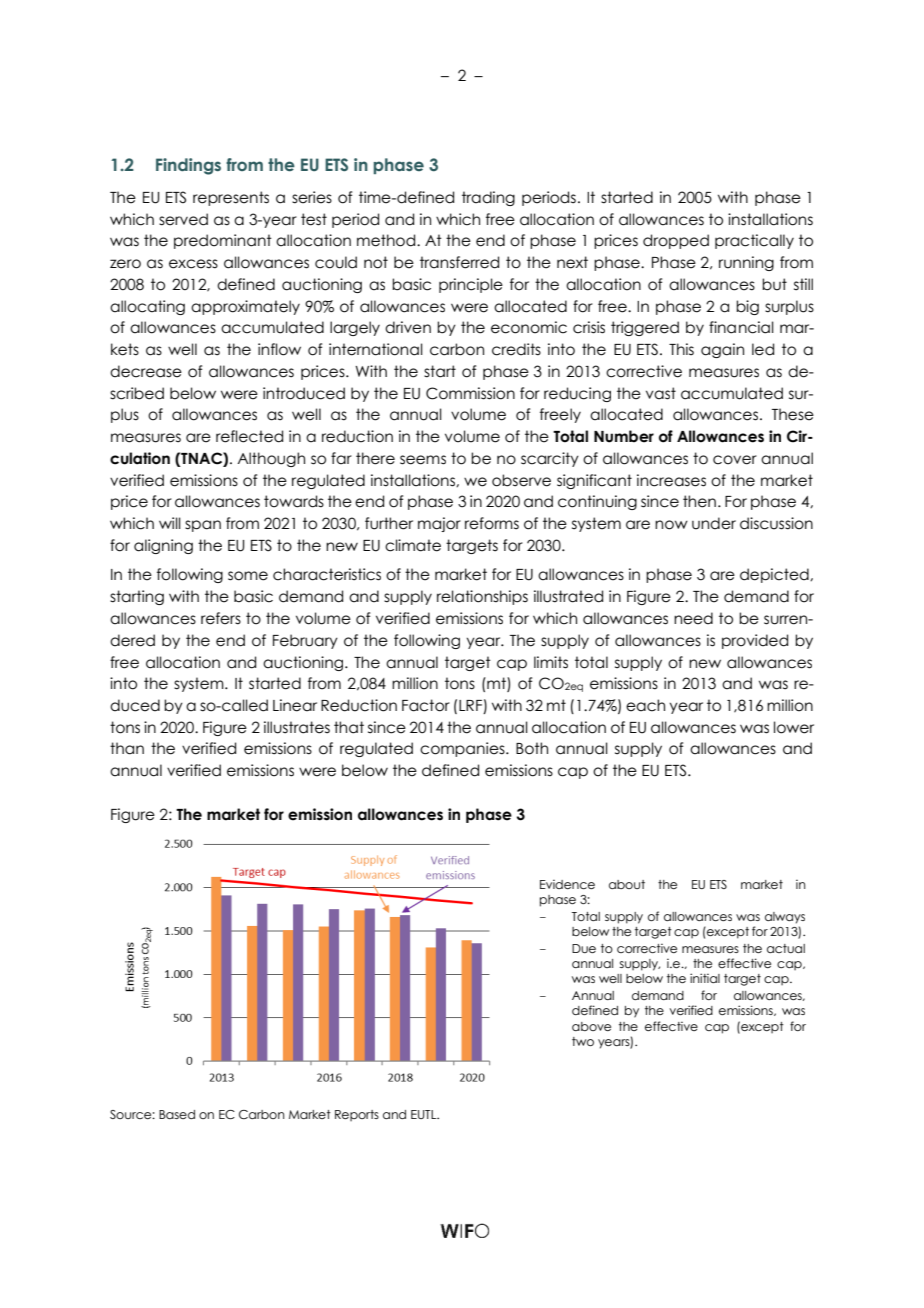  Describe the element at coordinates (583, 1041) in the page. I see `two` at that location.
